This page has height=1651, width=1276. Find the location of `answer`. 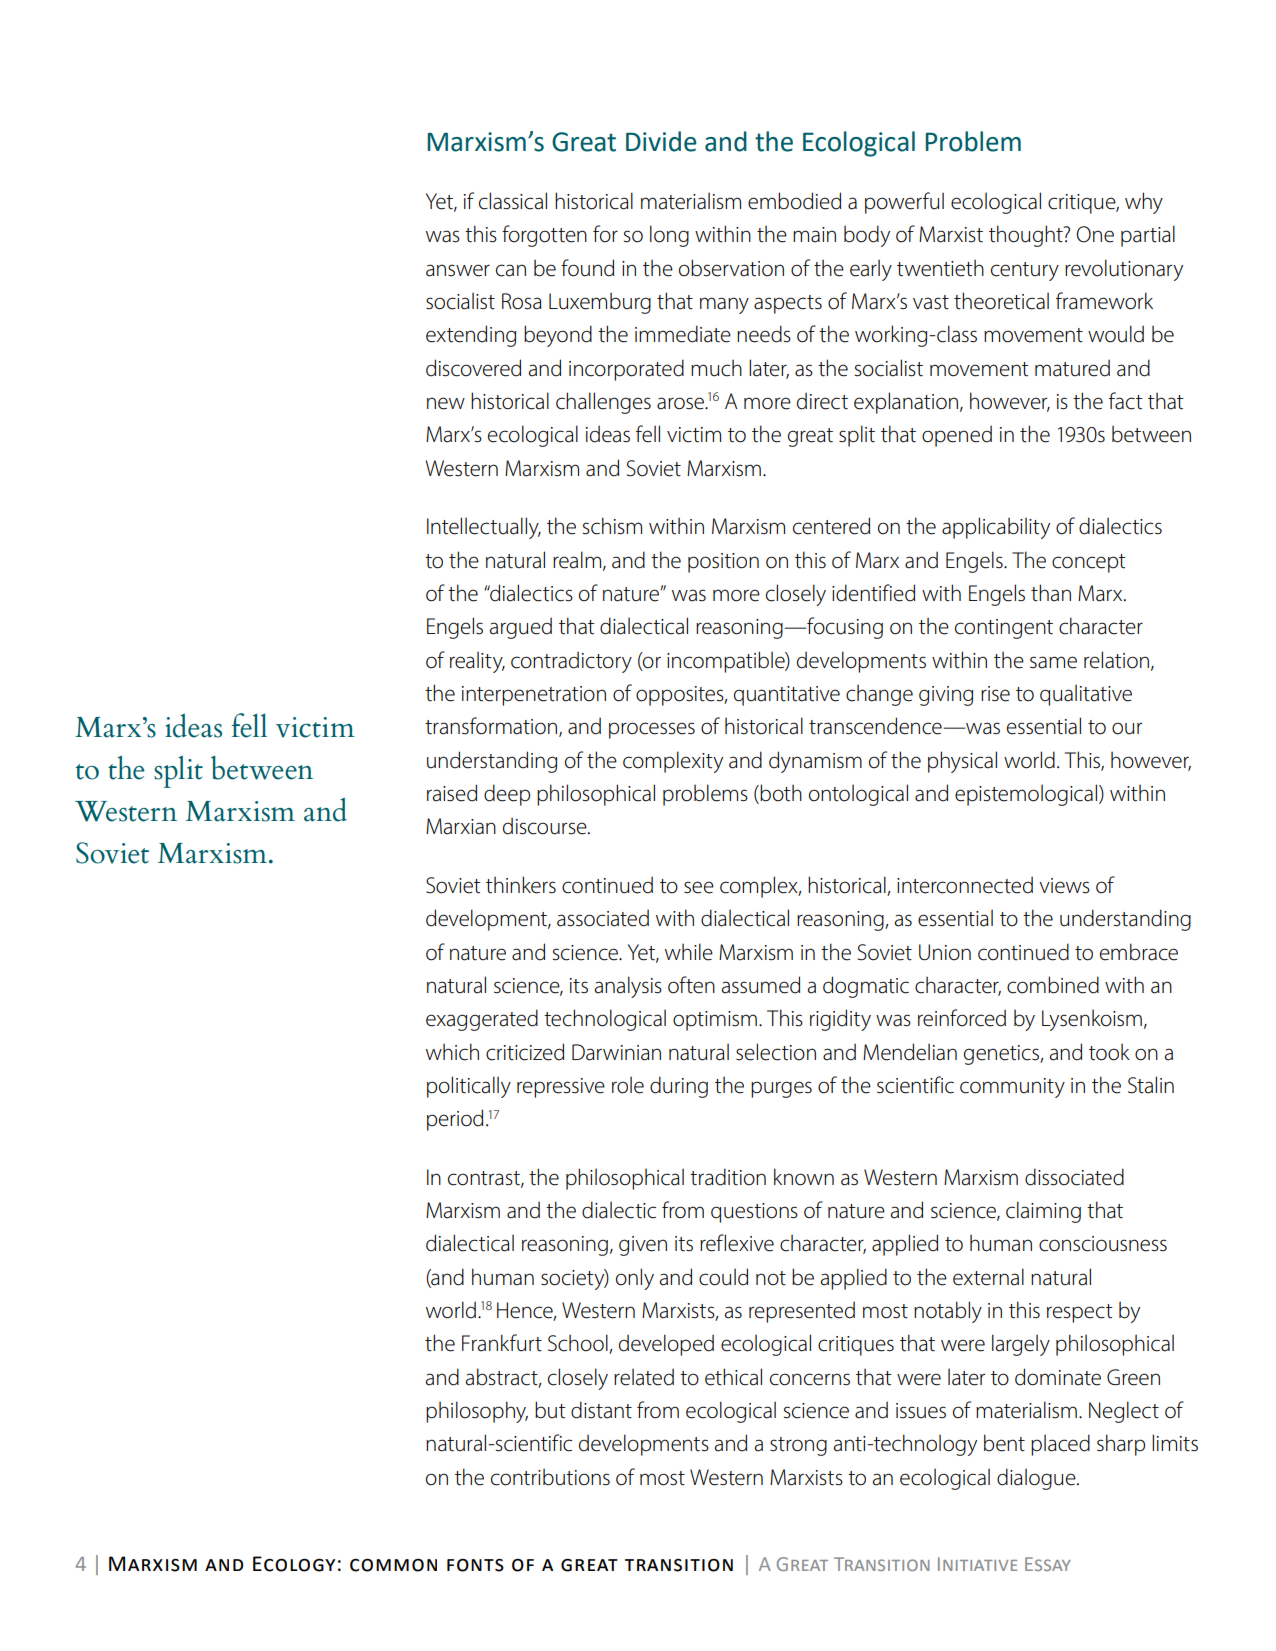

answer is located at coordinates (458, 270).
